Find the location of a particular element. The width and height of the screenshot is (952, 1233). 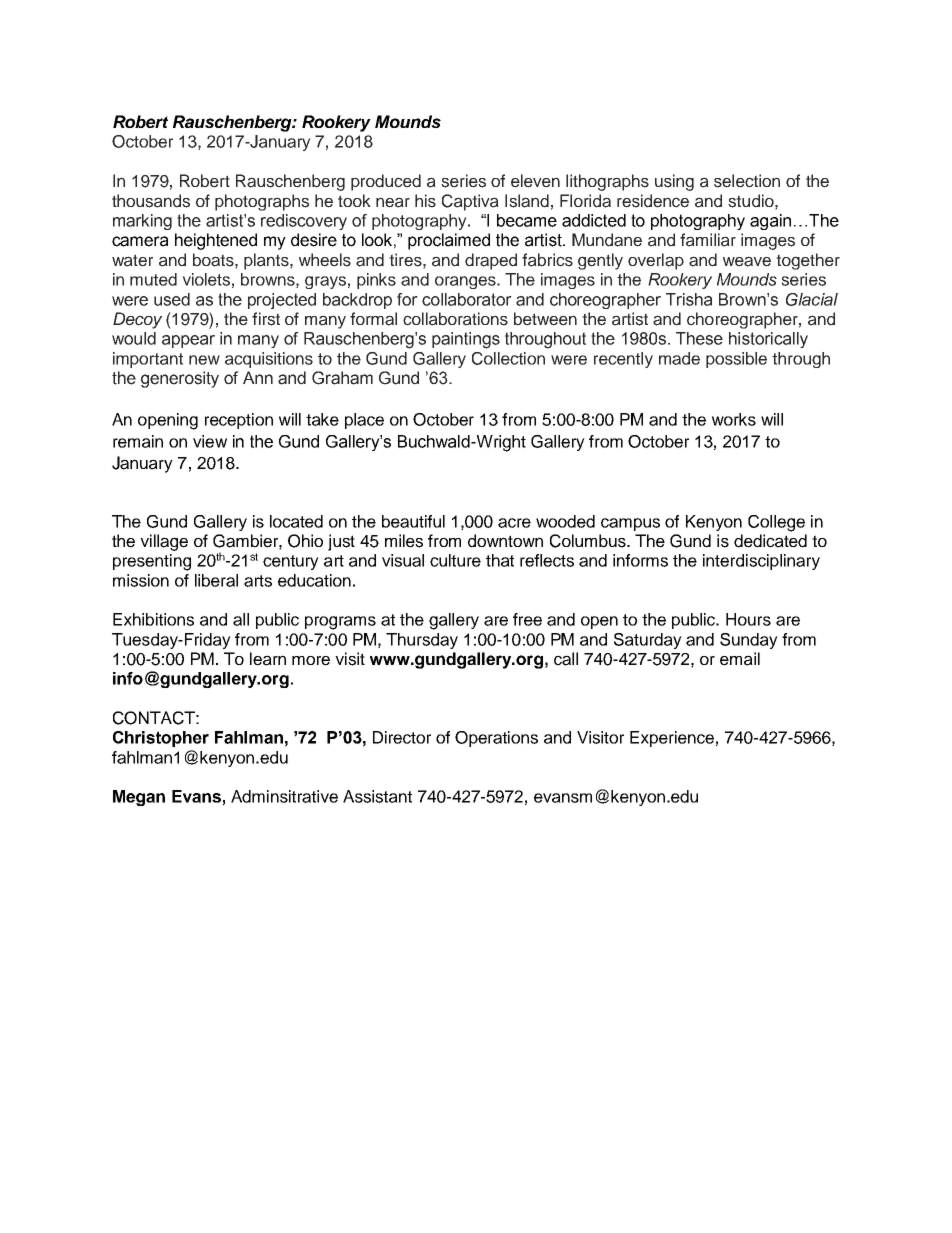

acre is located at coordinates (514, 523).
